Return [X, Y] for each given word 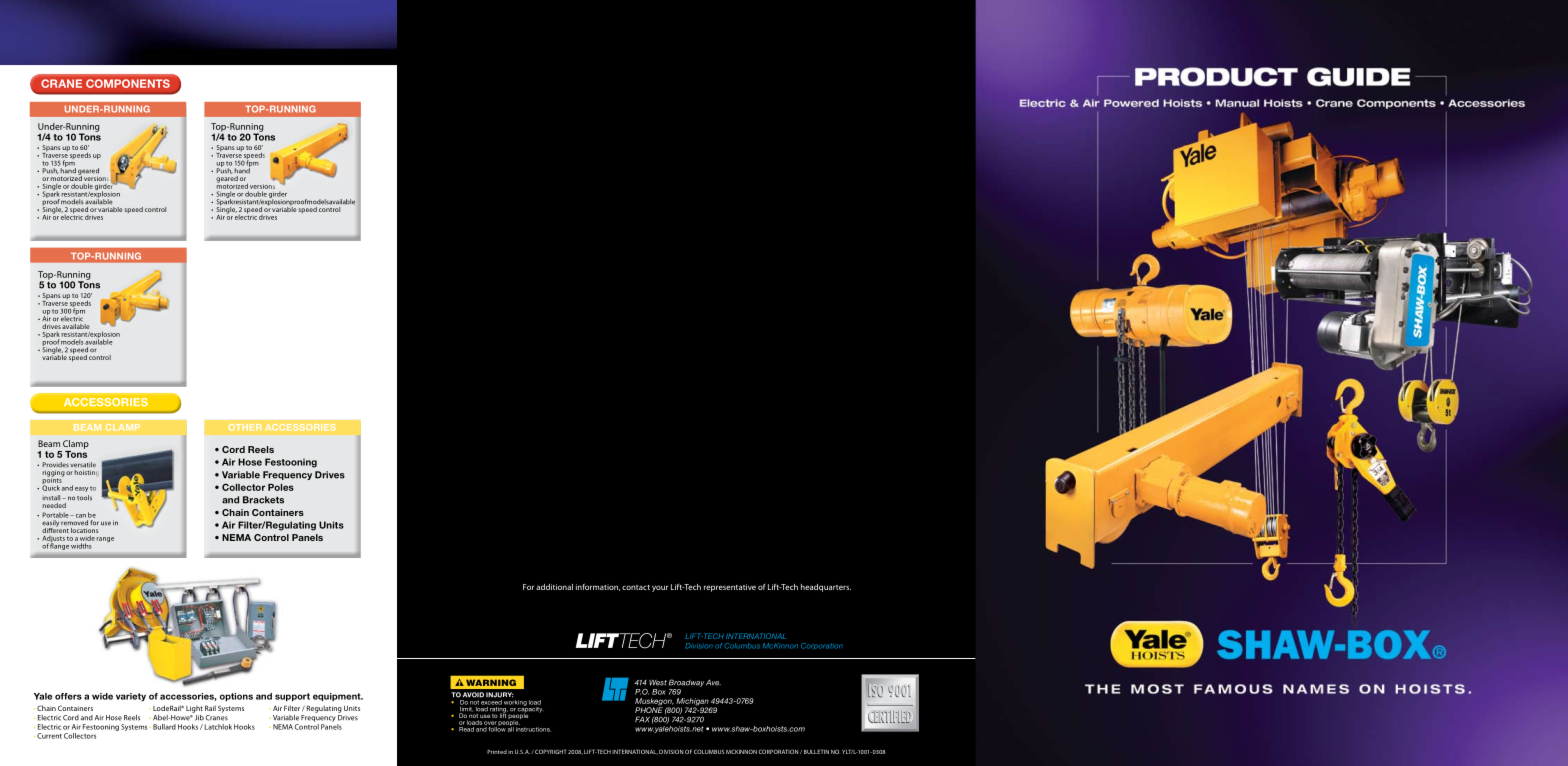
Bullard [164, 727]
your [660, 588]
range [105, 540]
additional [554, 587]
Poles [281, 487]
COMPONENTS [128, 83]
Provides [56, 465]
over [490, 723]
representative [730, 588]
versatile [83, 465]
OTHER [245, 427]
